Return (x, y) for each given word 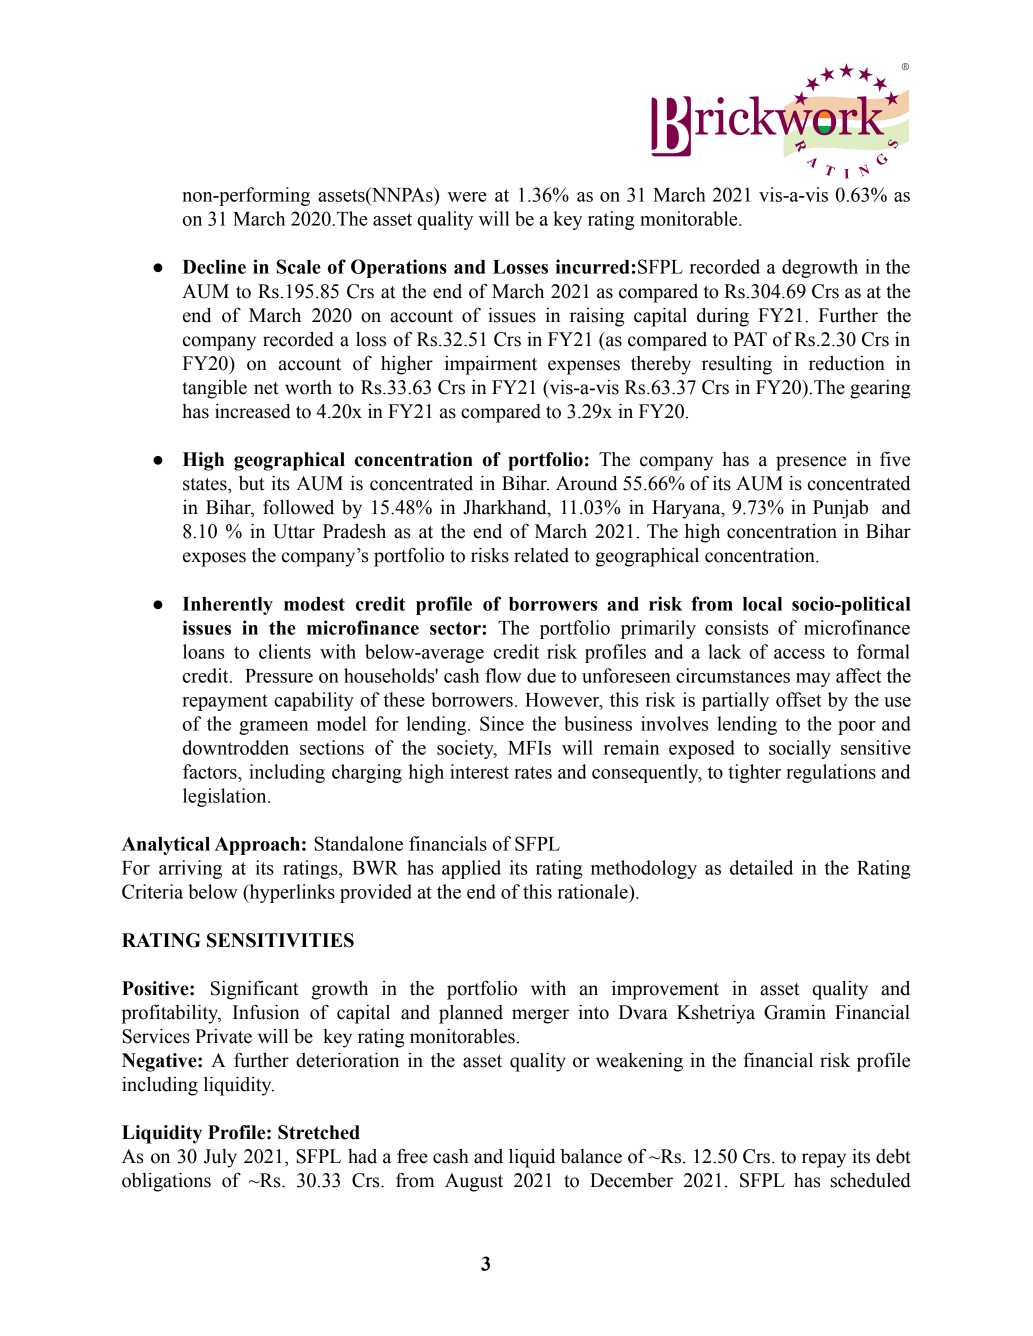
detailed (761, 867)
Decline (214, 266)
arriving (190, 869)
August (474, 1182)
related (541, 555)
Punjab (840, 509)
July (220, 1158)
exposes (214, 559)
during (723, 317)
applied (471, 869)
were (467, 197)
